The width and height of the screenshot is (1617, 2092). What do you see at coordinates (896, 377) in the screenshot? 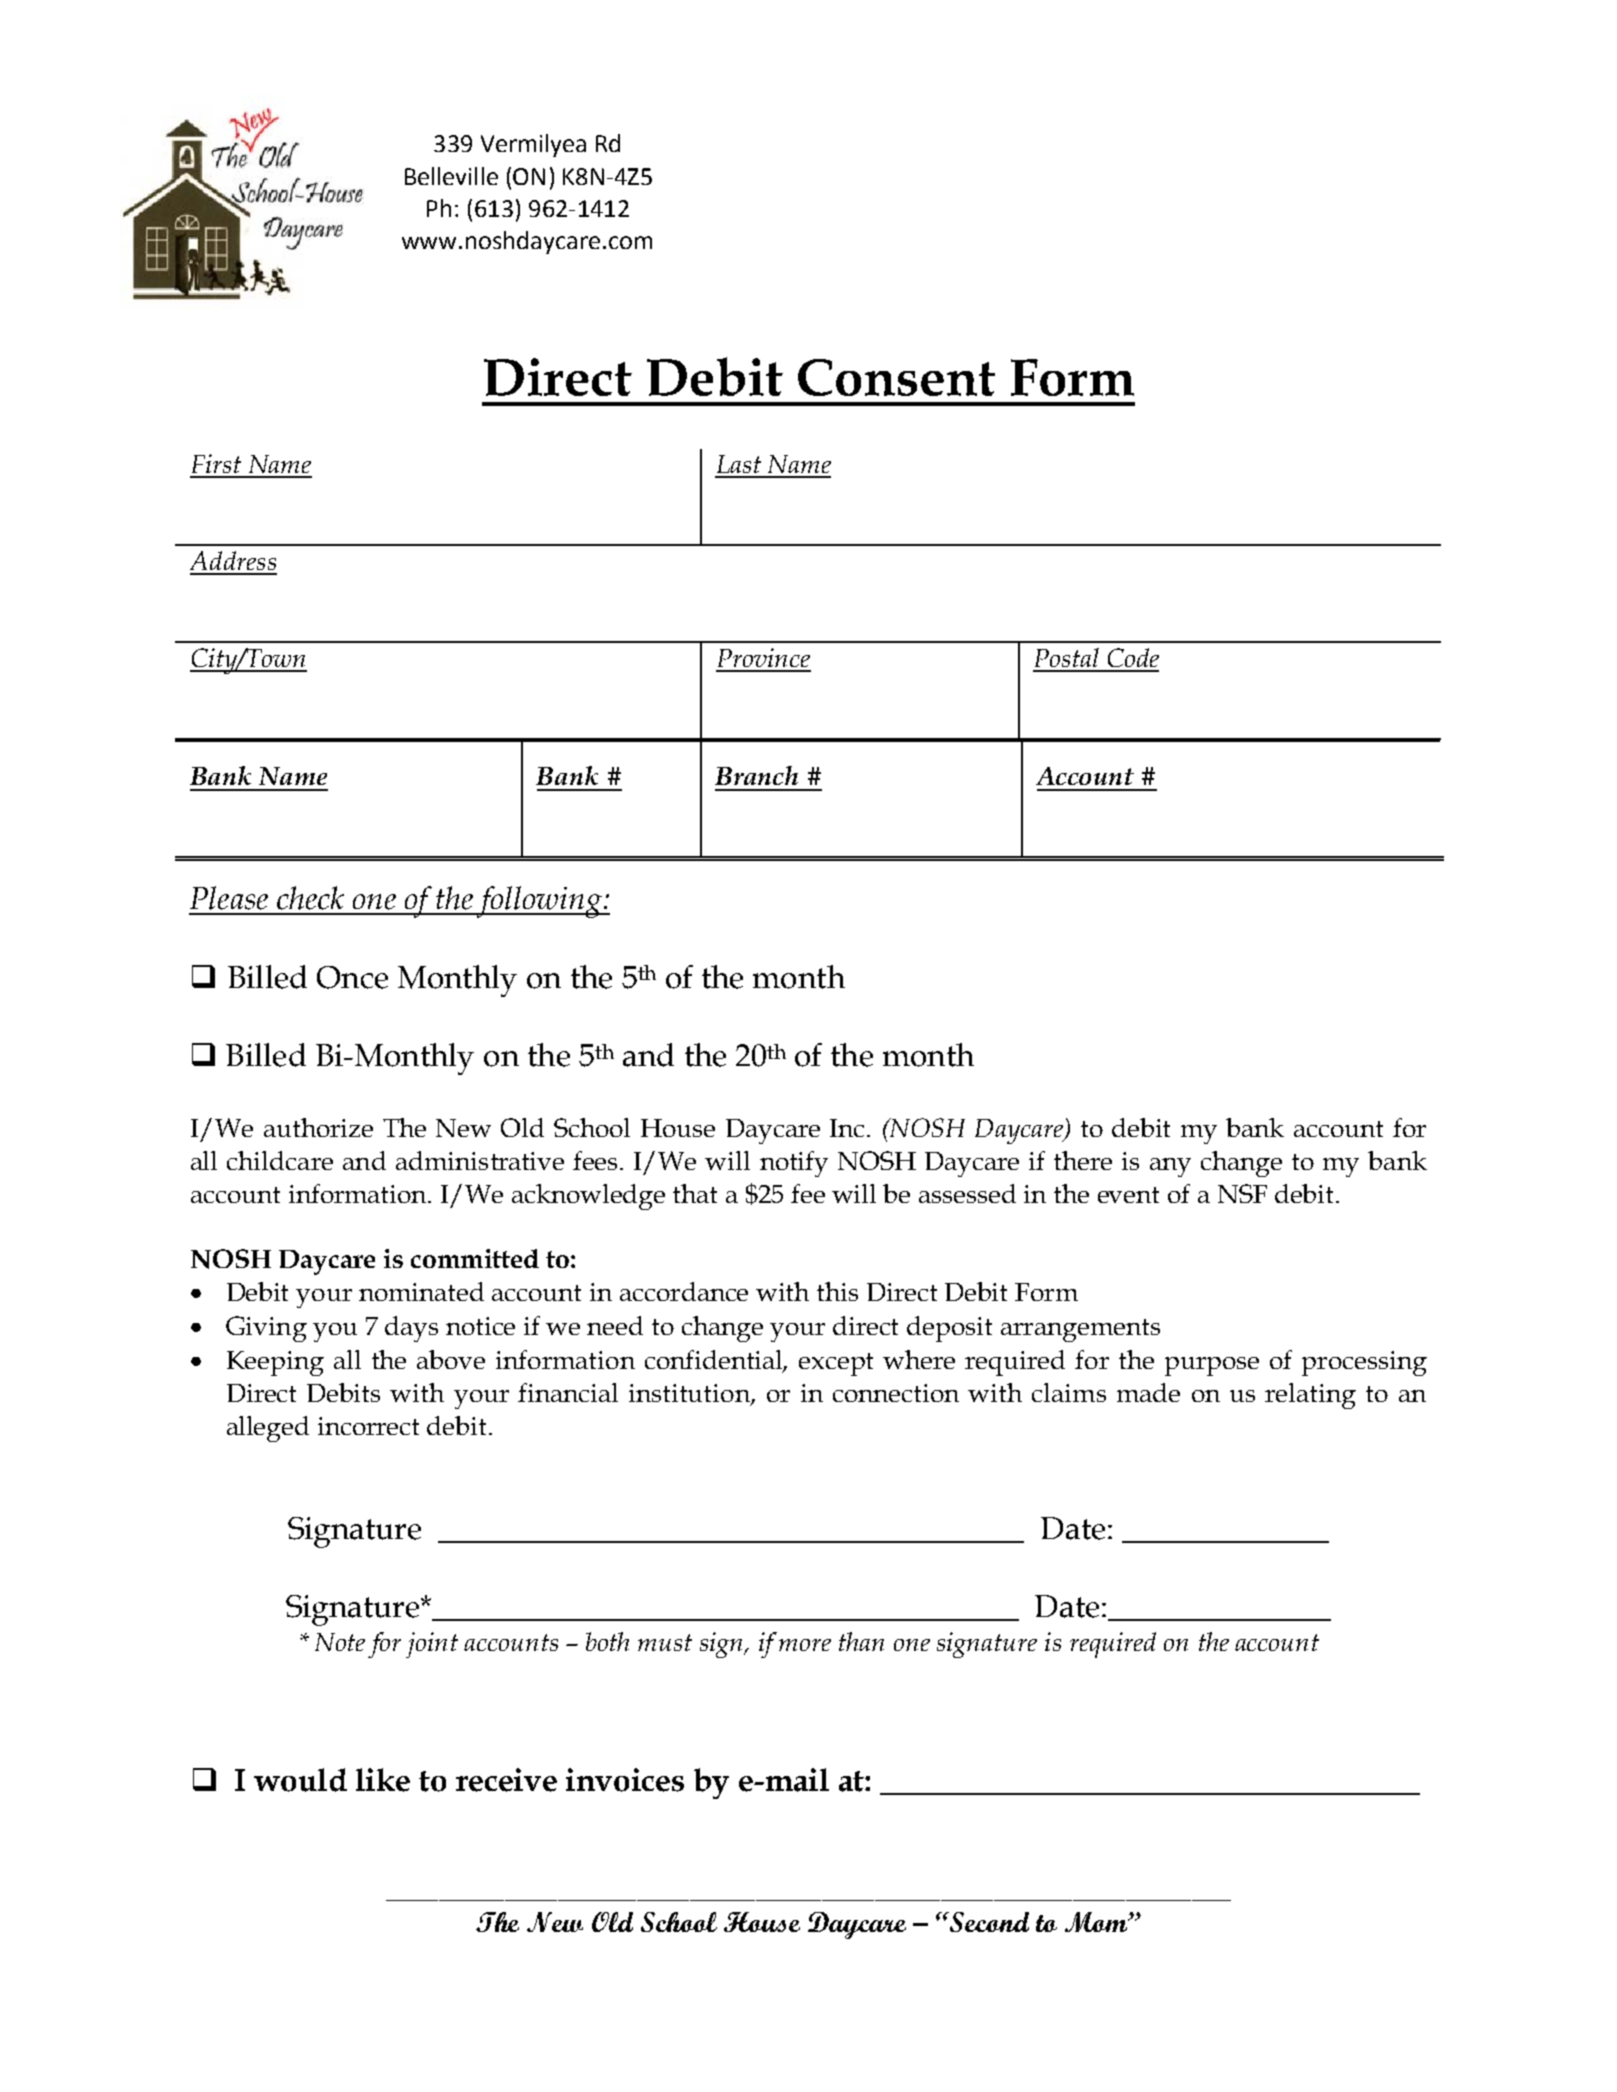
I see `Consent` at bounding box center [896, 377].
